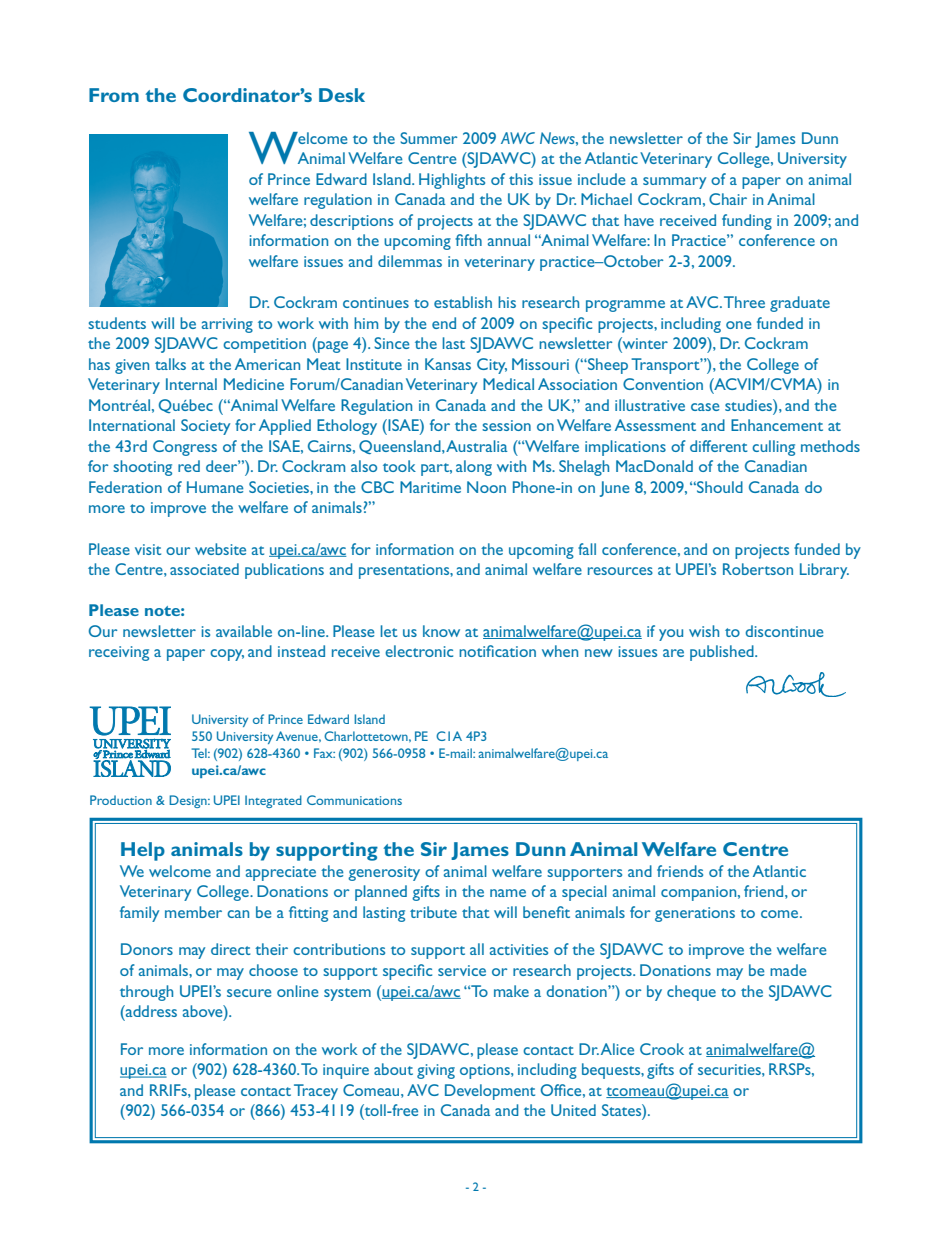  Describe the element at coordinates (463, 302) in the document. I see `establish` at that location.
